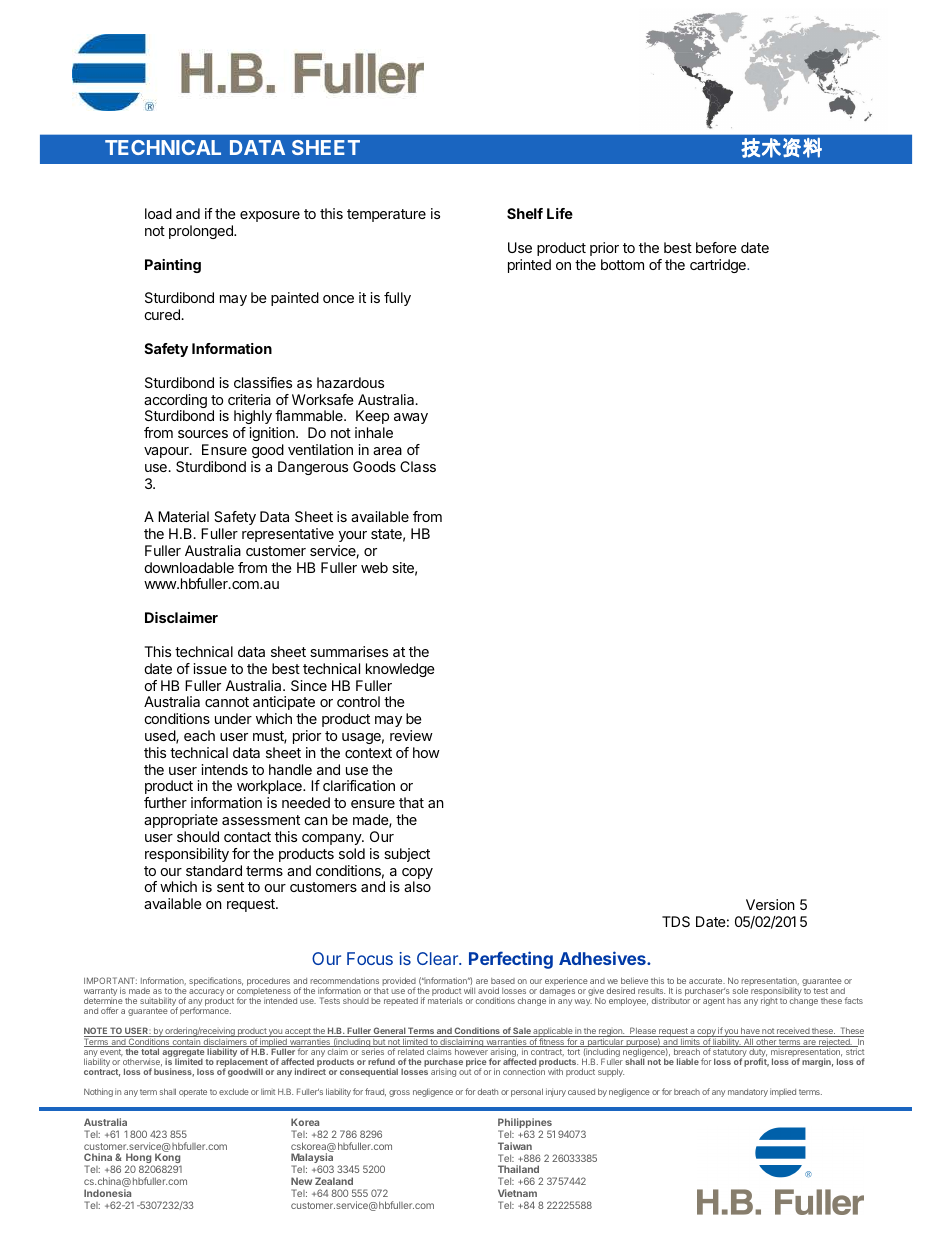 Image resolution: width=952 pixels, height=1233 pixels. Describe the element at coordinates (202, 232) in the screenshot. I see `prolonged` at that location.
